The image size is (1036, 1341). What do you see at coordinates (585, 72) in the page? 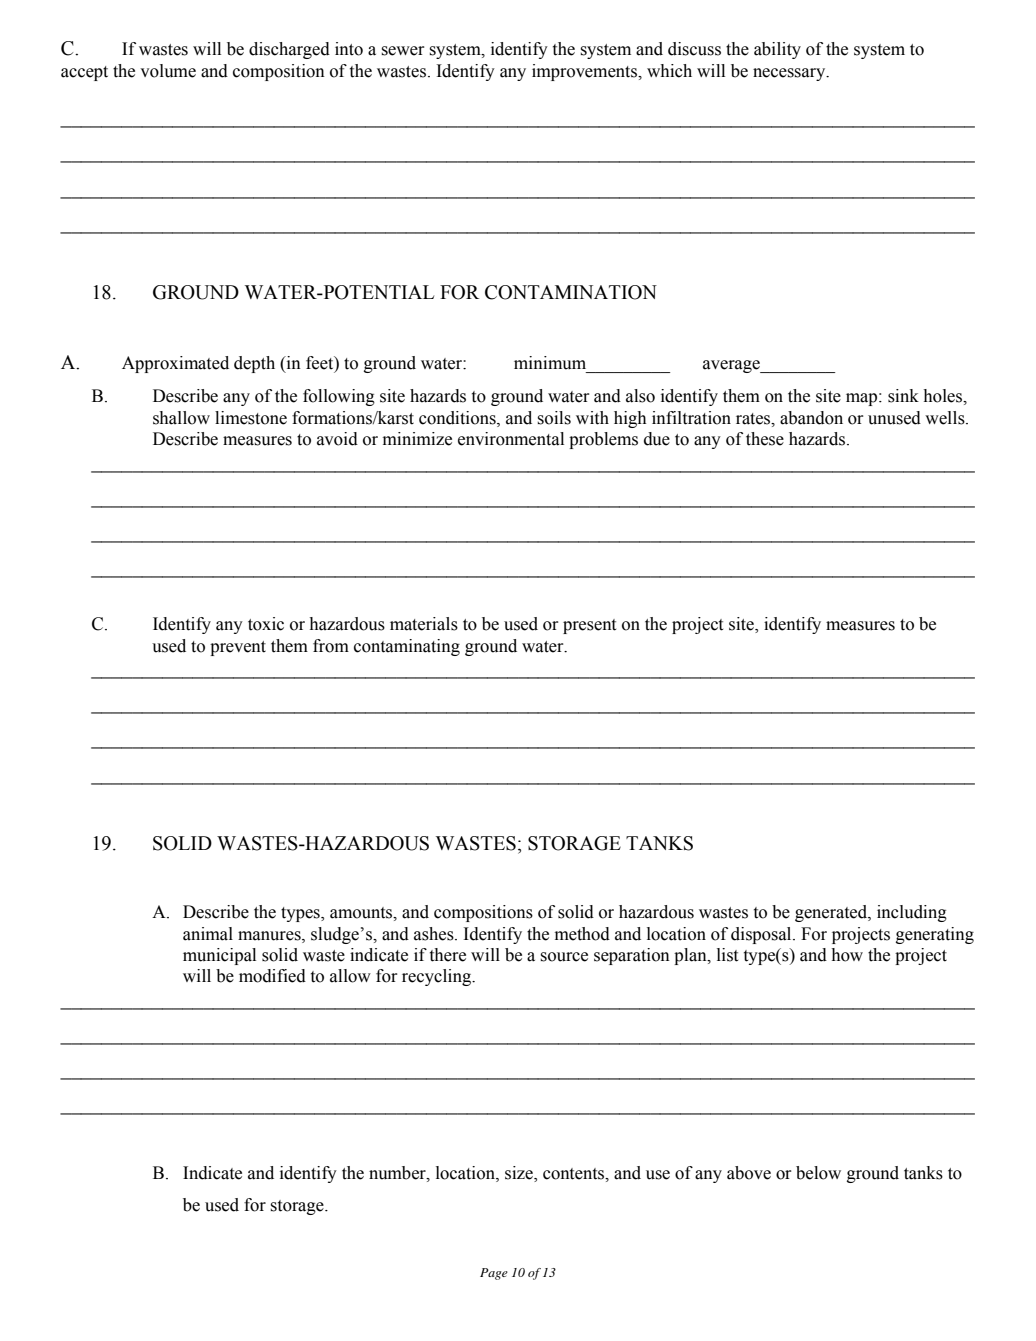
I see `improvements` at bounding box center [585, 72].
